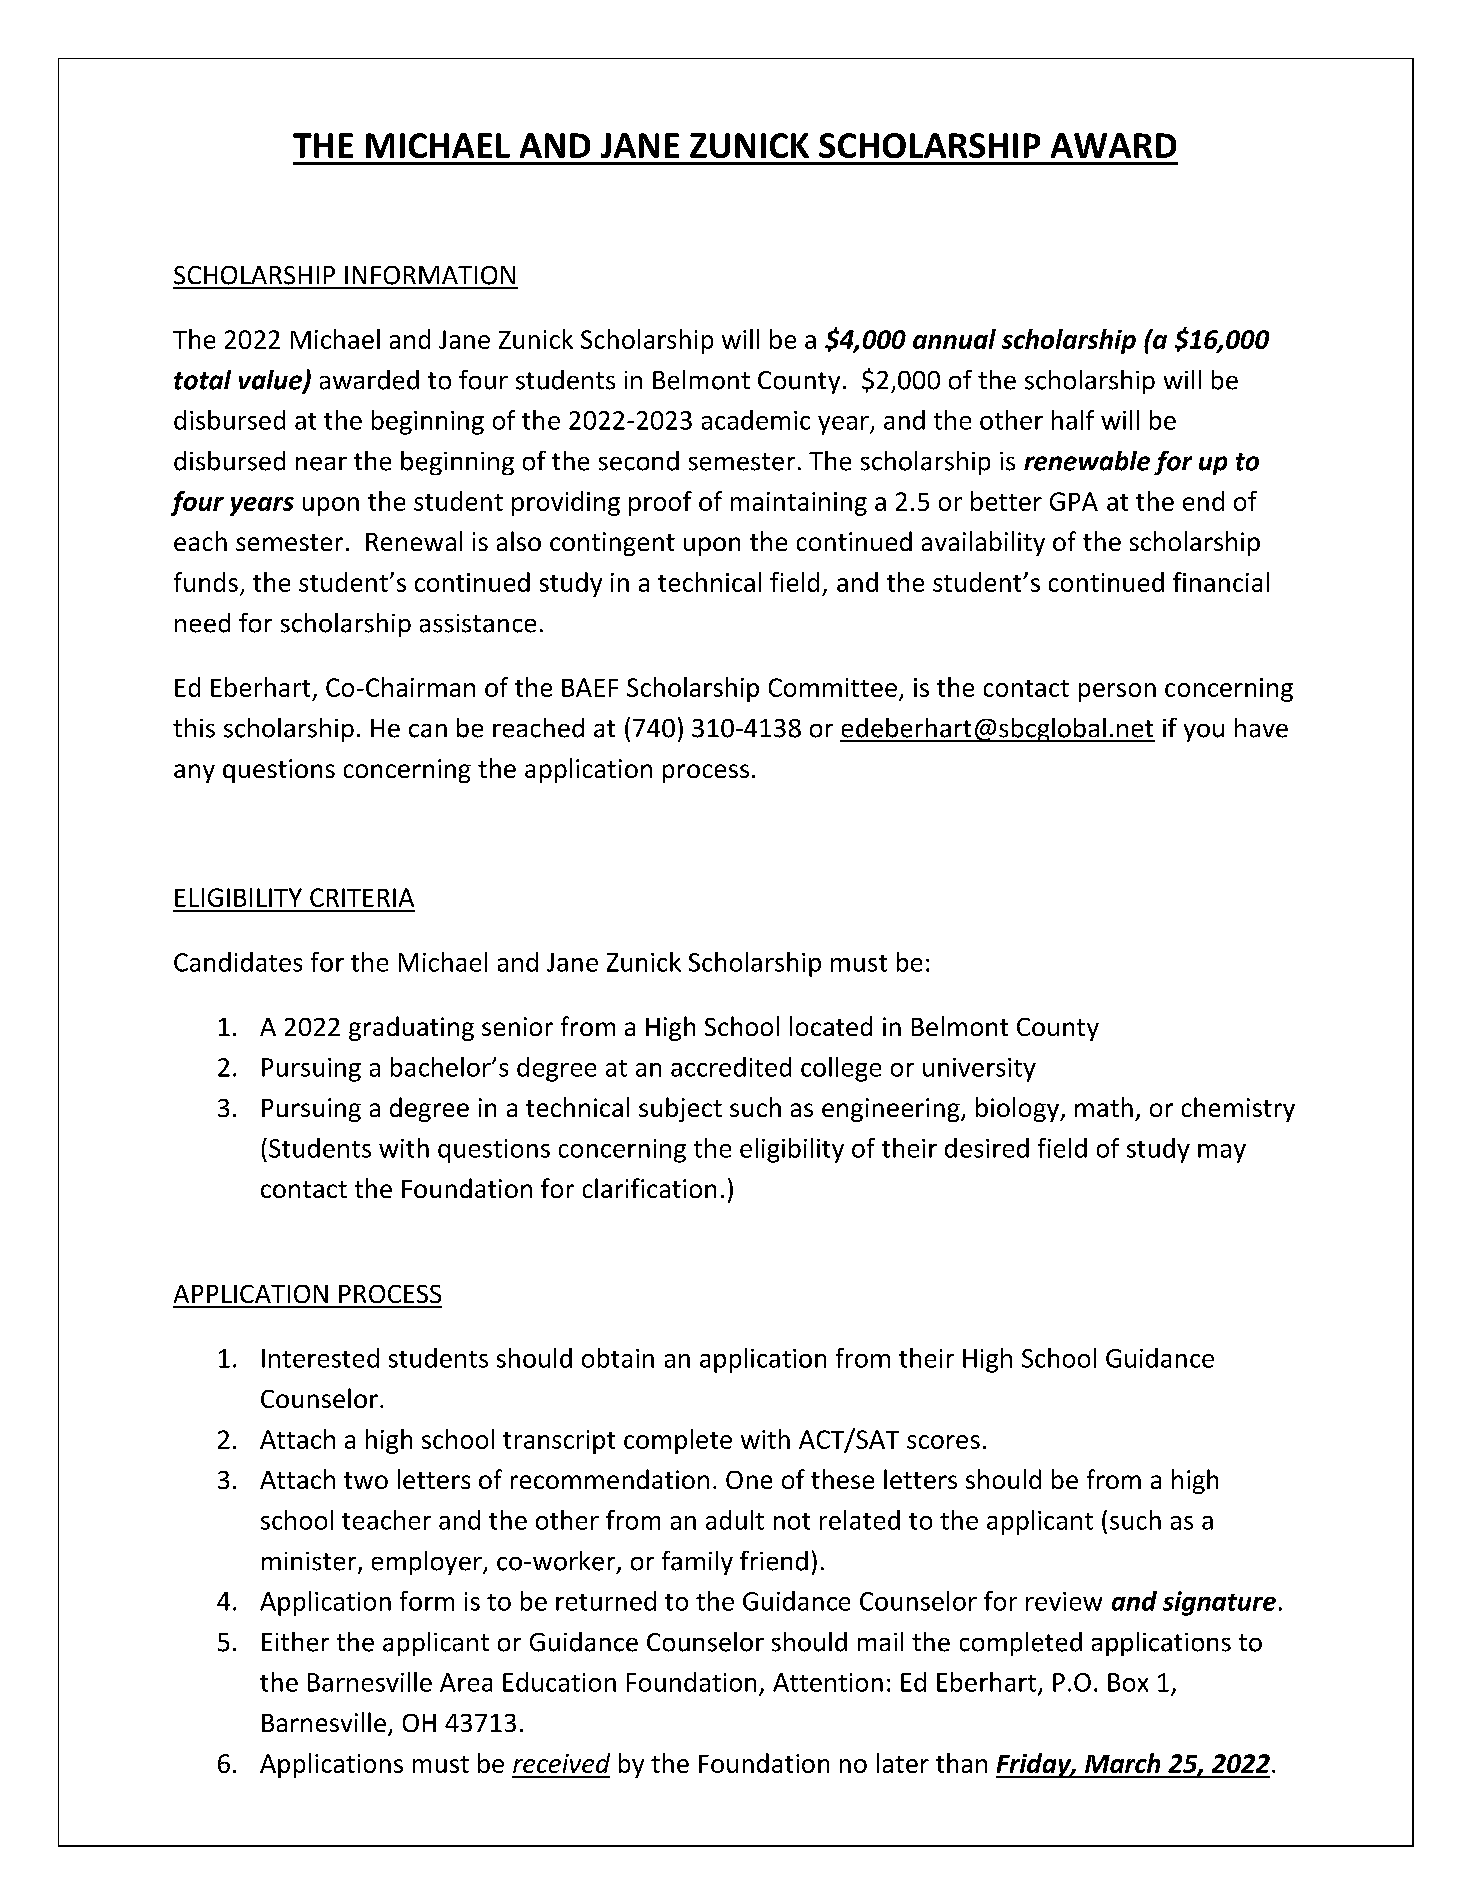 The image size is (1471, 1904). I want to click on academic, so click(756, 420).
